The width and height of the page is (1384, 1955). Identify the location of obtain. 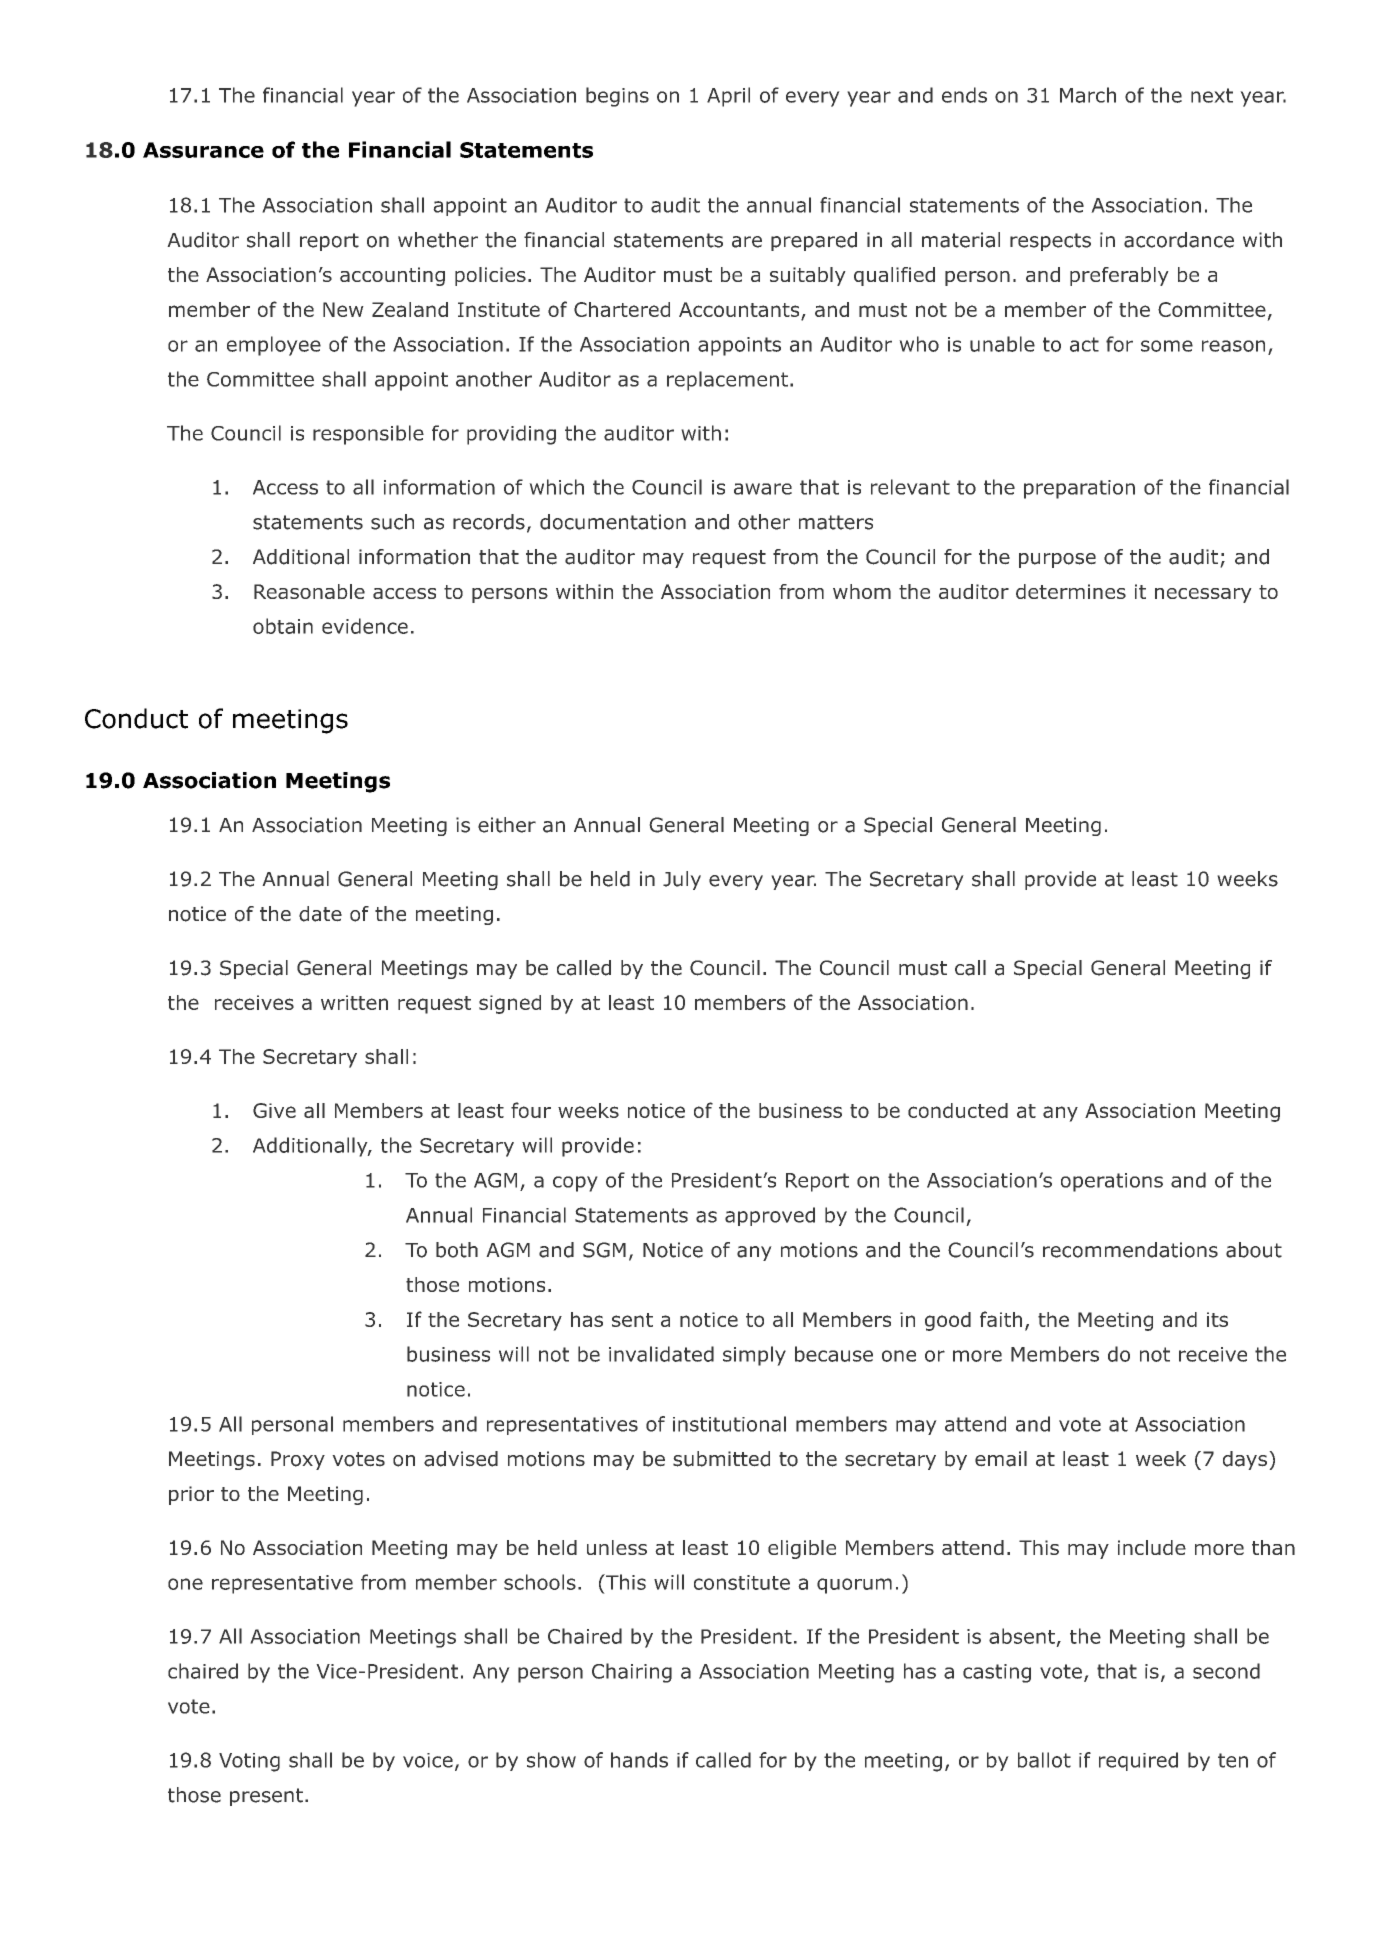
(283, 626).
